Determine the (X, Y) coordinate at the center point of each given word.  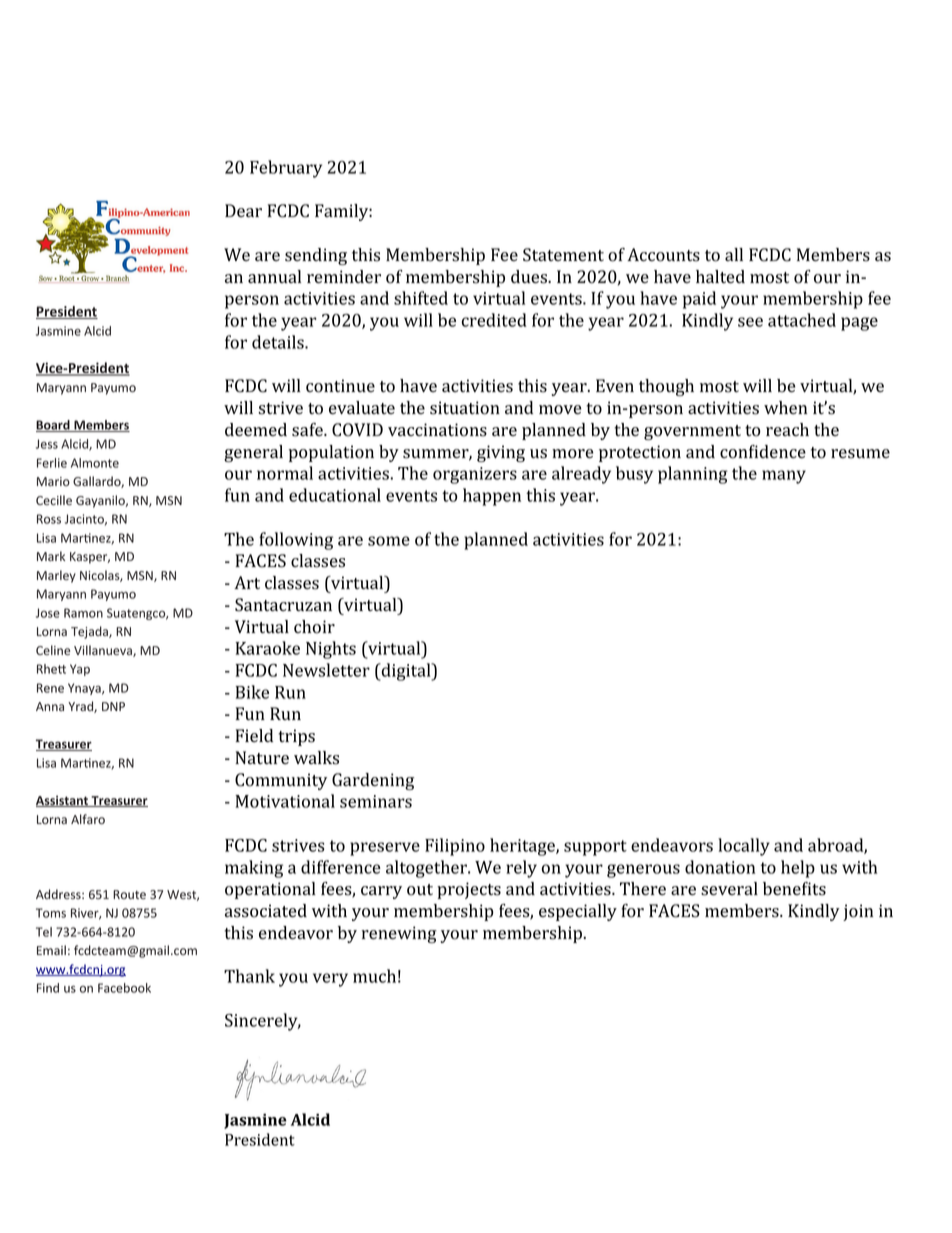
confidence (763, 452)
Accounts (663, 255)
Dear (243, 210)
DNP (113, 706)
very (330, 980)
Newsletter (326, 670)
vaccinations (437, 430)
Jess (47, 444)
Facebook (124, 988)
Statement (563, 255)
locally (744, 847)
